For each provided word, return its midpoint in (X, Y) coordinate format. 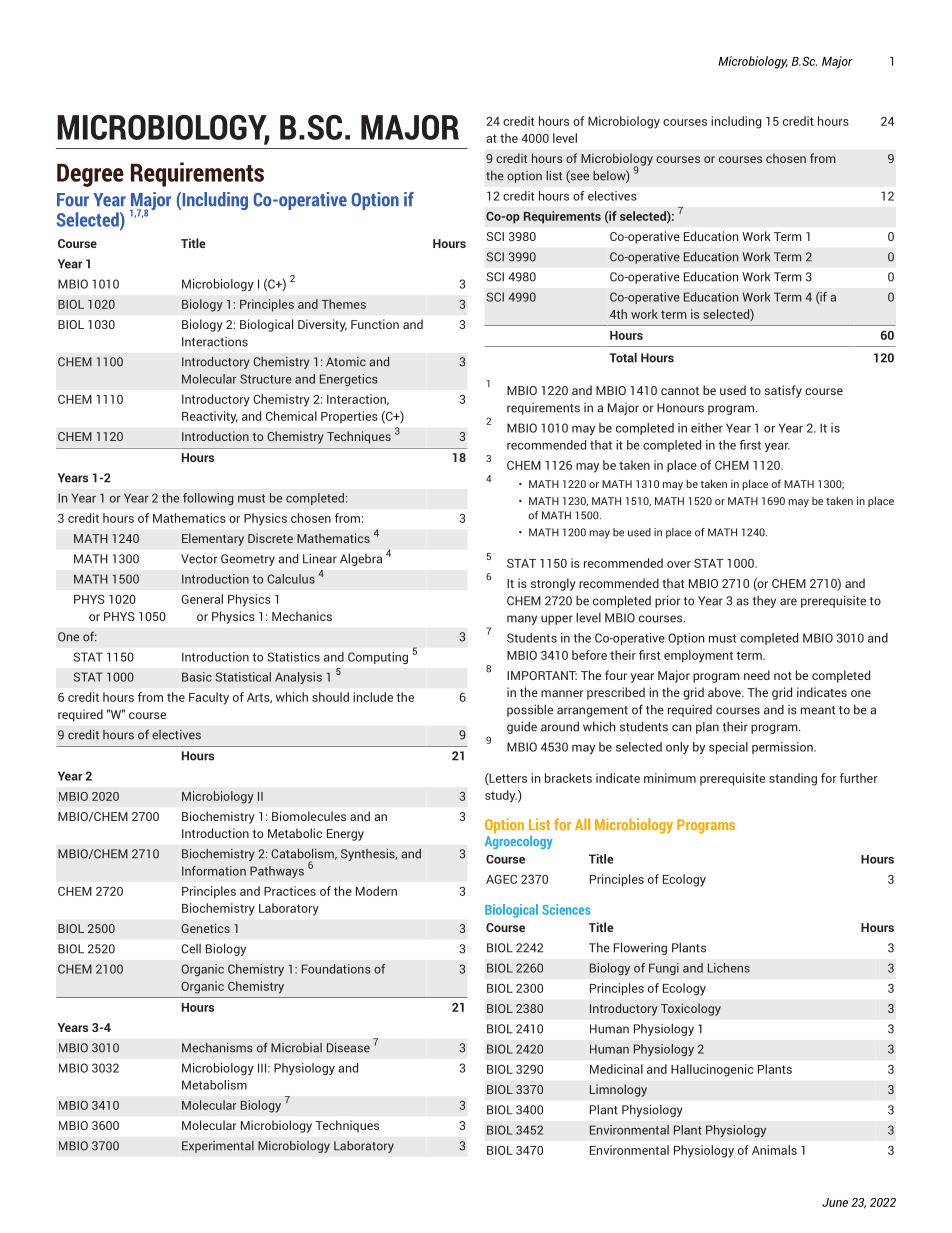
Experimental (218, 1147)
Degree (90, 175)
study (501, 796)
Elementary (213, 539)
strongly (553, 584)
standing (793, 779)
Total (623, 357)
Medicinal (616, 1069)
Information (214, 871)
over (679, 564)
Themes (343, 304)
